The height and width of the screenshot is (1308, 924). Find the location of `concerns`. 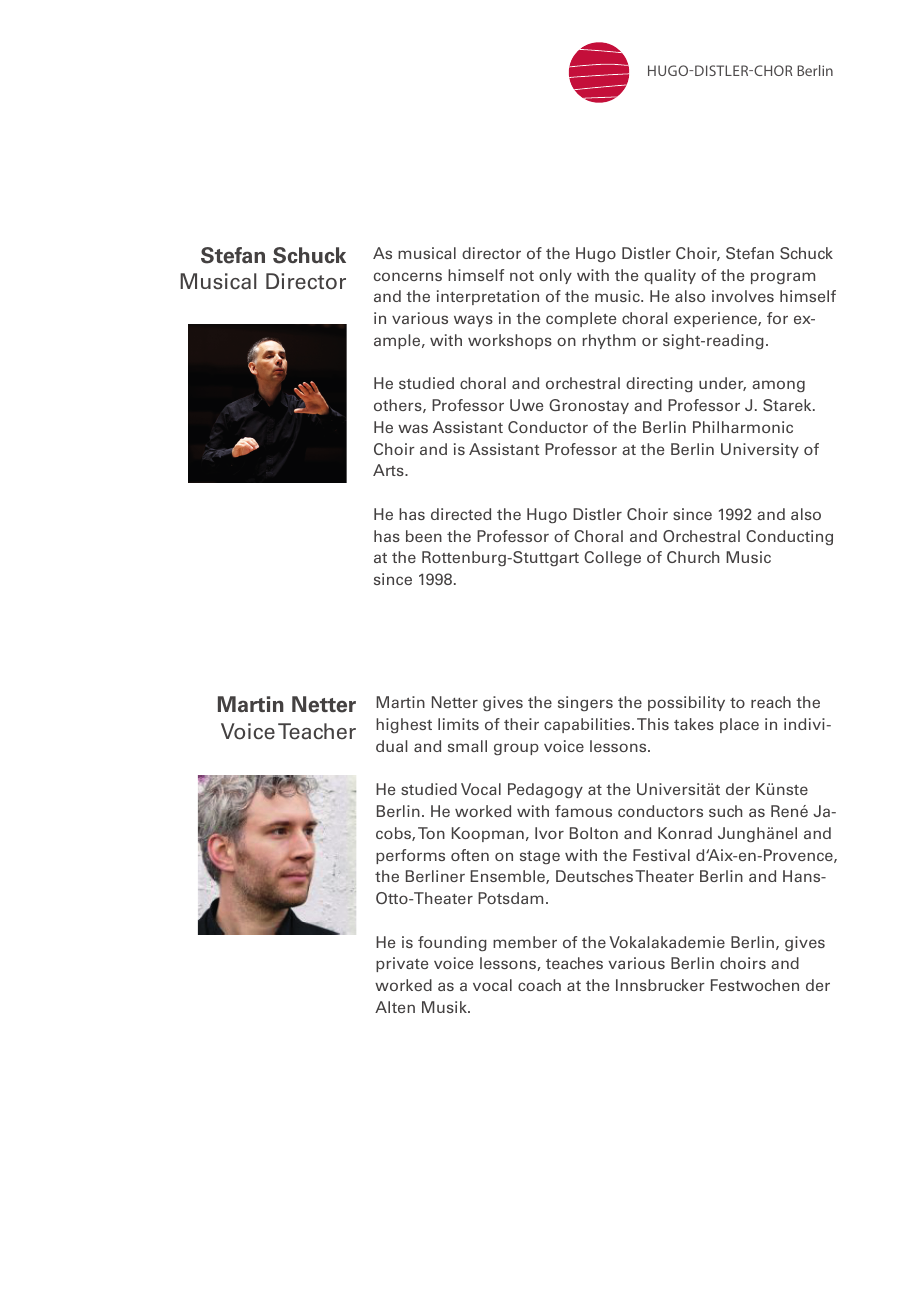

concerns is located at coordinates (408, 276).
